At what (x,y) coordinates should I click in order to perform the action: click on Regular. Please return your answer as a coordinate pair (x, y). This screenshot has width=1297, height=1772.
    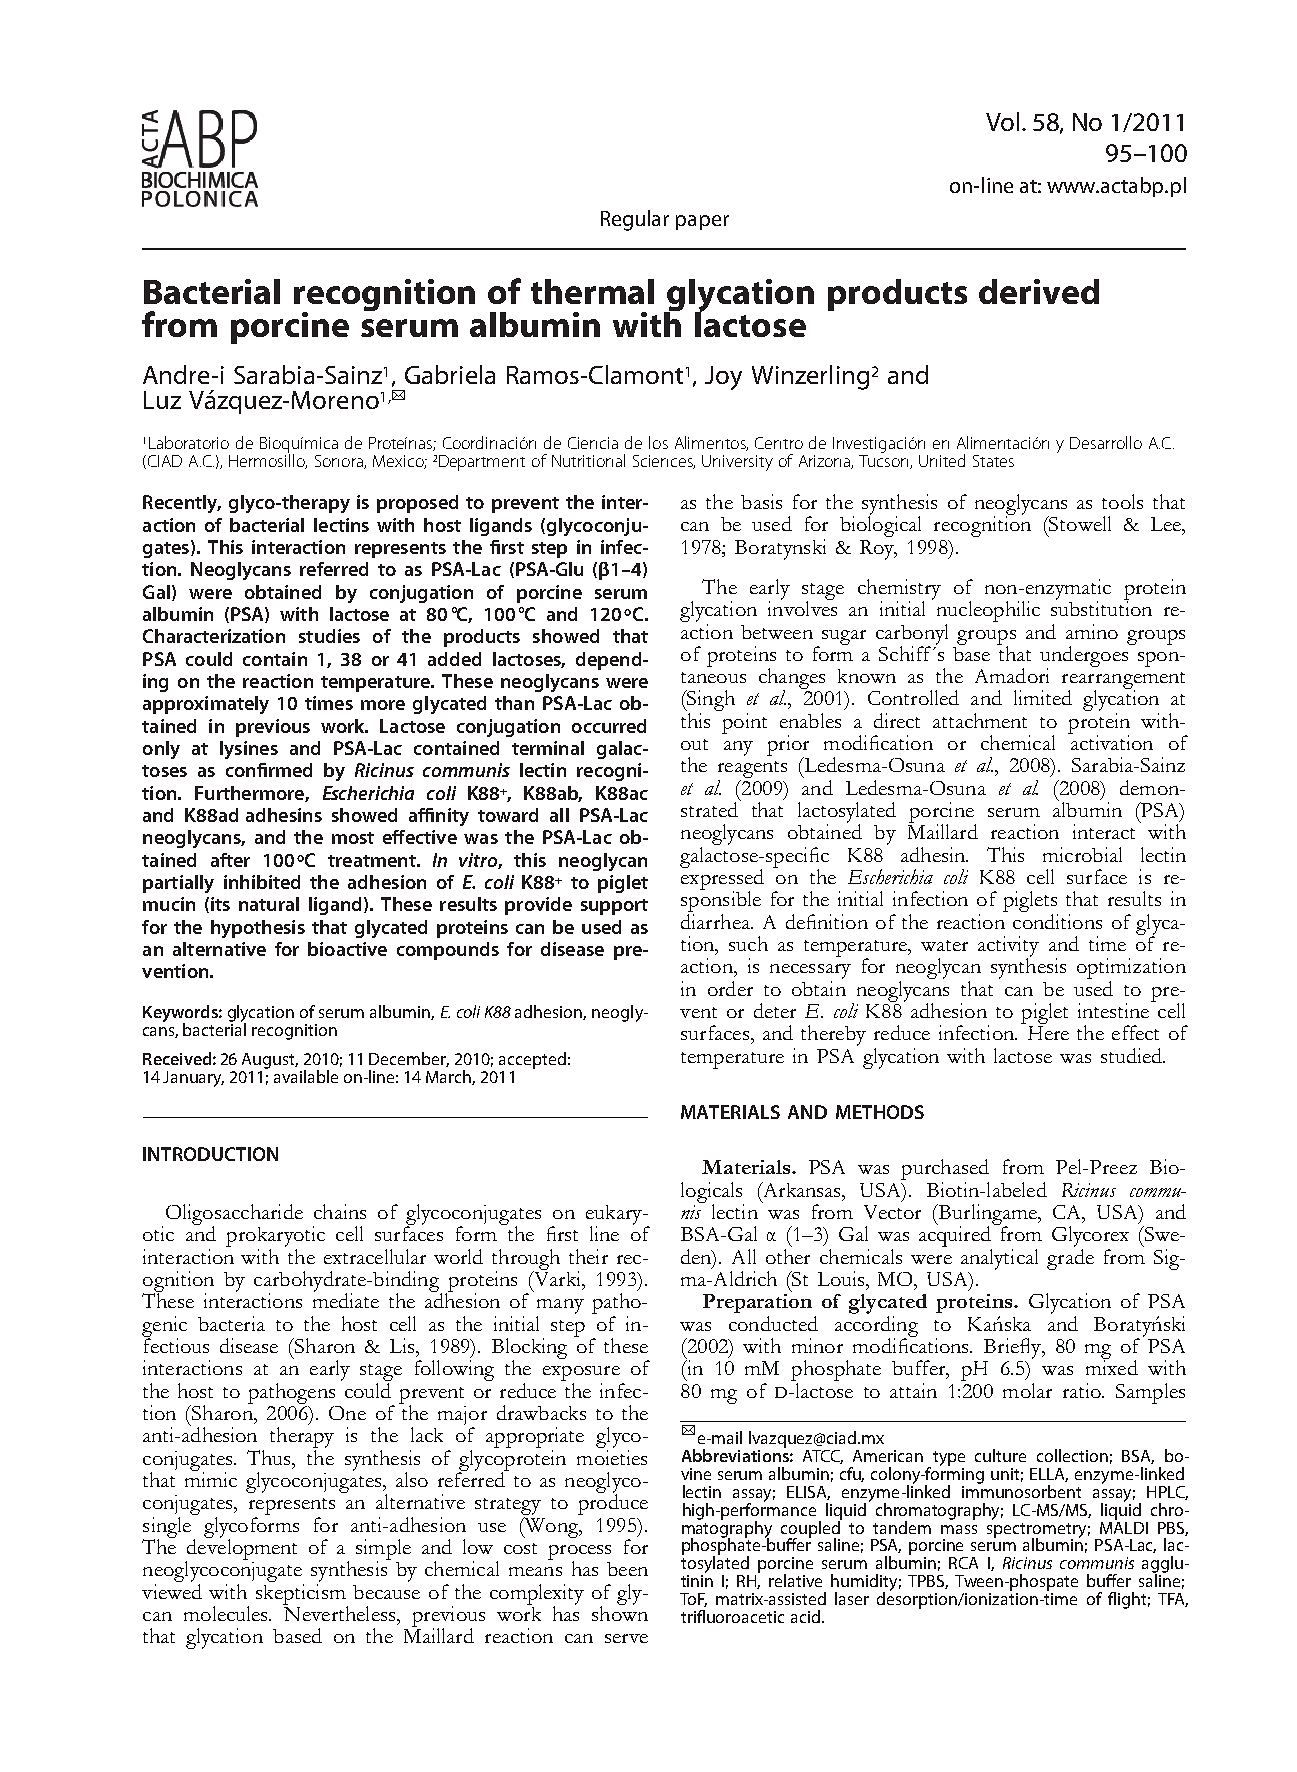
    Looking at the image, I should click on (635, 220).
